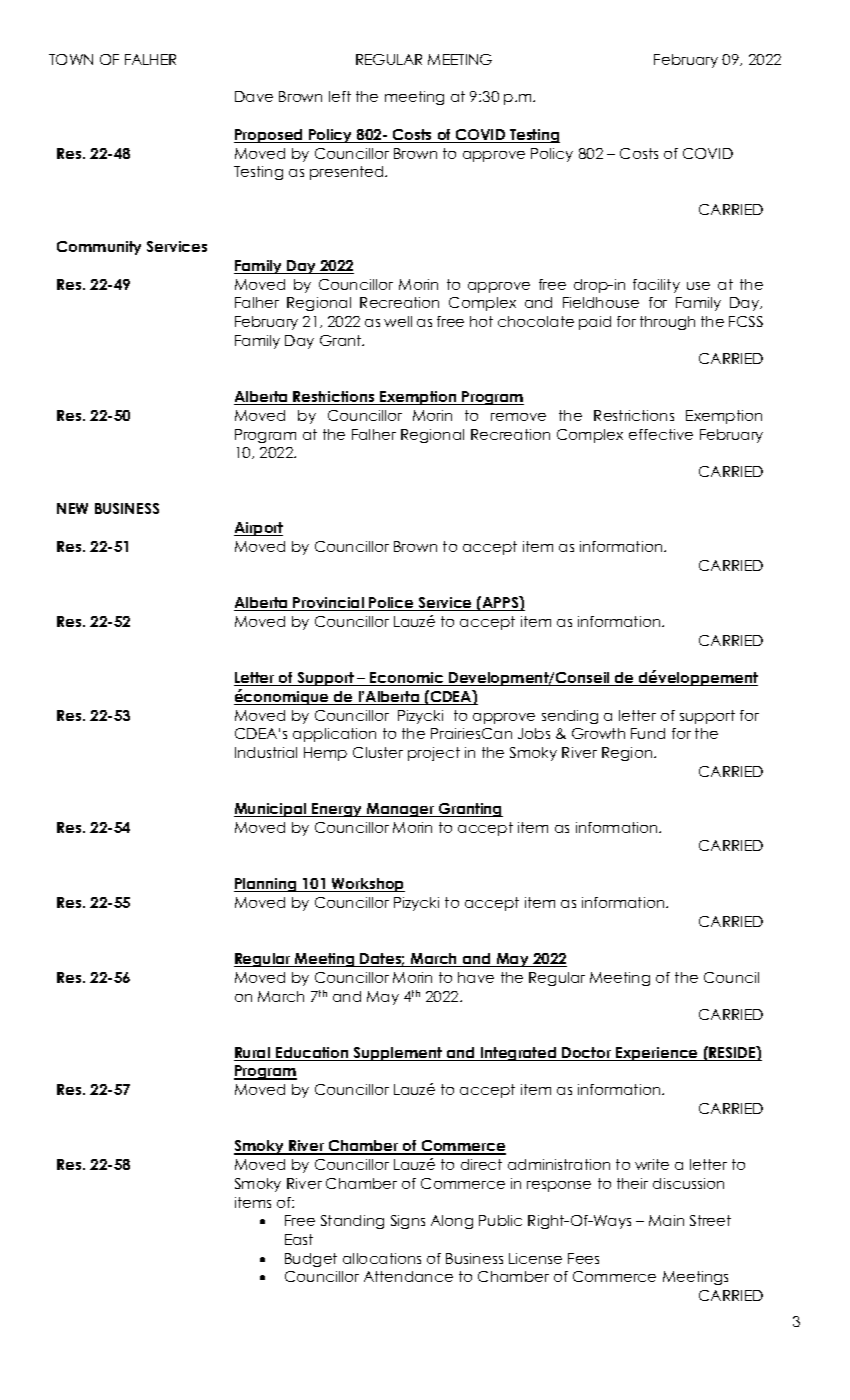  Describe the element at coordinates (299, 1239) in the screenshot. I see `East` at that location.
